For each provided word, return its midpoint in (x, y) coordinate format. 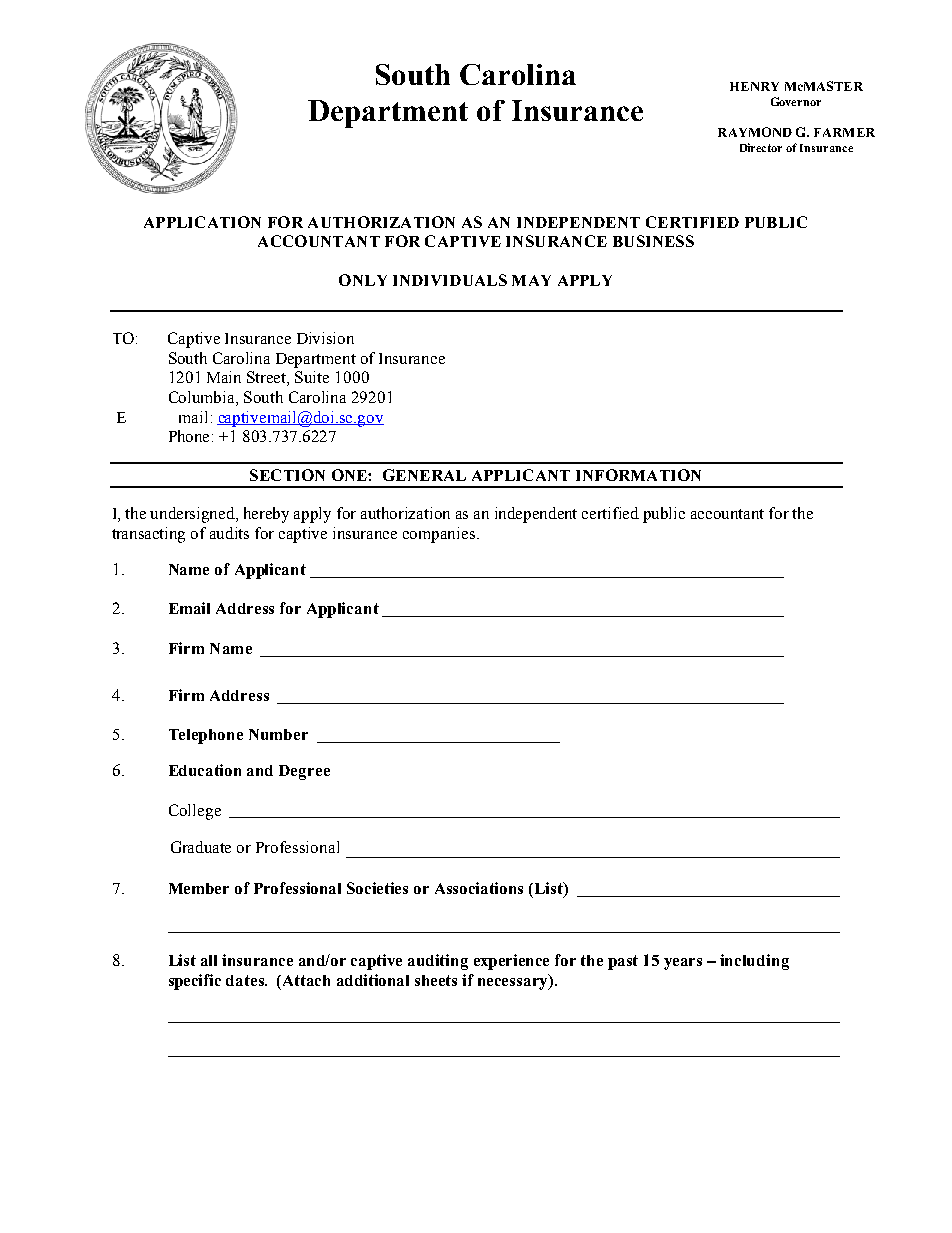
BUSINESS (653, 241)
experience (511, 962)
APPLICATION (202, 222)
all (209, 960)
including (754, 962)
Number (278, 734)
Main (224, 377)
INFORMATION (638, 475)
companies (440, 535)
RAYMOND (755, 132)
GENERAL (424, 475)
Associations (479, 888)
